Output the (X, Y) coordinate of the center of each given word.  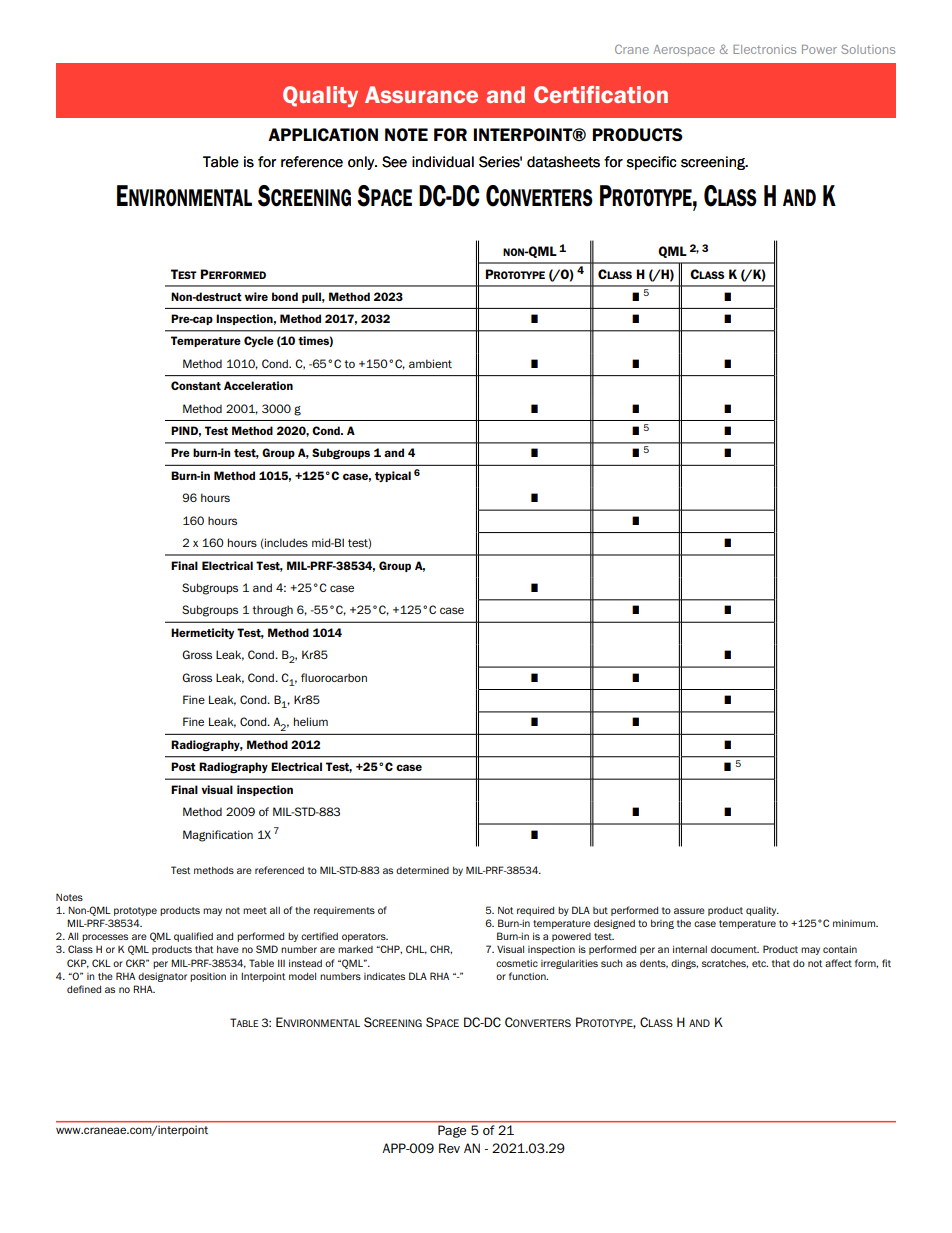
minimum (855, 923)
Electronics (764, 49)
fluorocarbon (334, 677)
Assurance (421, 94)
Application (323, 134)
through (272, 611)
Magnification (218, 836)
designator (162, 977)
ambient (430, 363)
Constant (196, 385)
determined (422, 870)
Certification (601, 94)
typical (393, 476)
